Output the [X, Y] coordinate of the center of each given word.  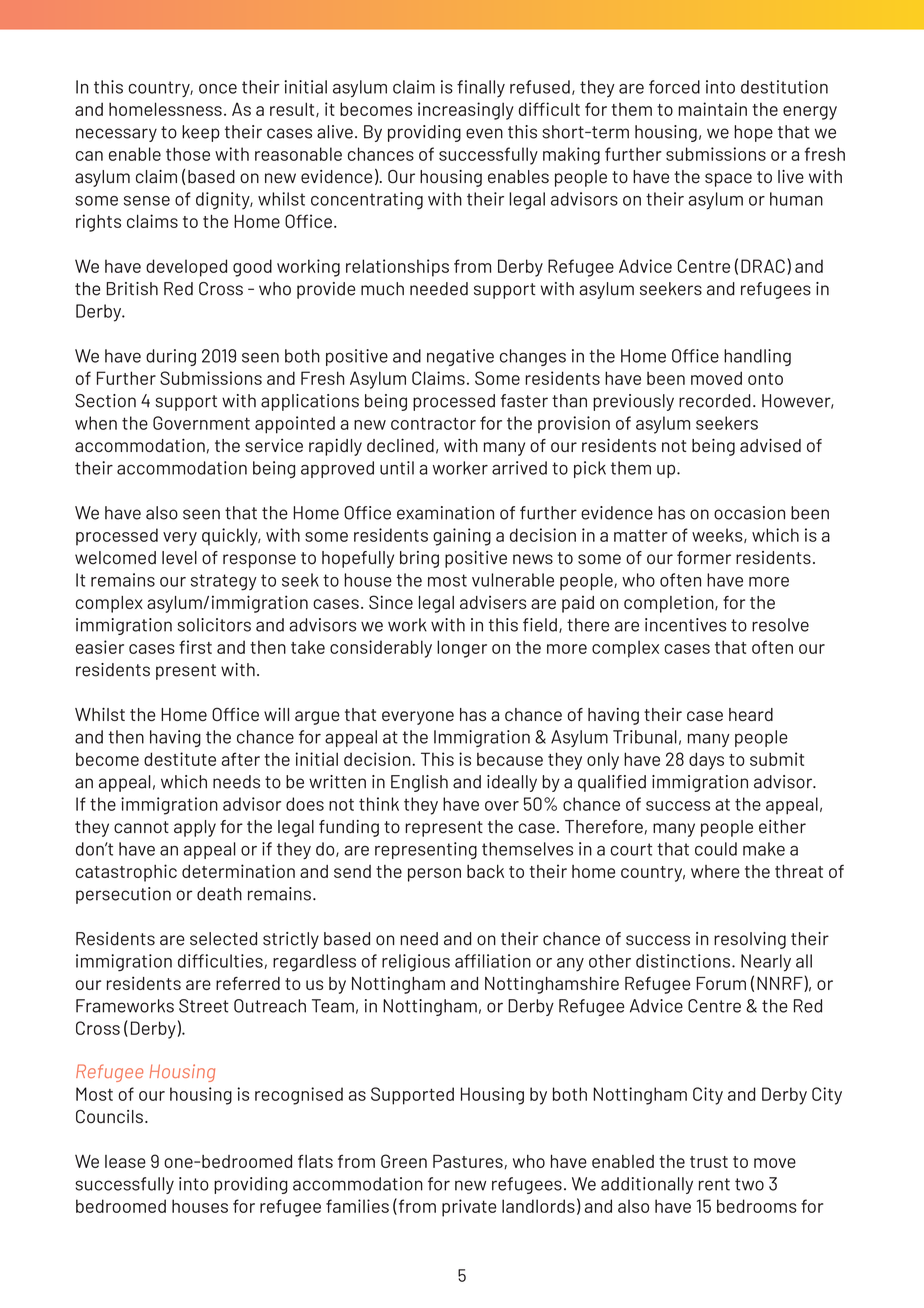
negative [460, 357]
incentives [685, 625]
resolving [750, 940]
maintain [712, 109]
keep [201, 133]
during [171, 357]
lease [125, 1161]
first [195, 647]
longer [462, 649]
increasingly [466, 111]
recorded [714, 401]
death [219, 894]
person [434, 875]
